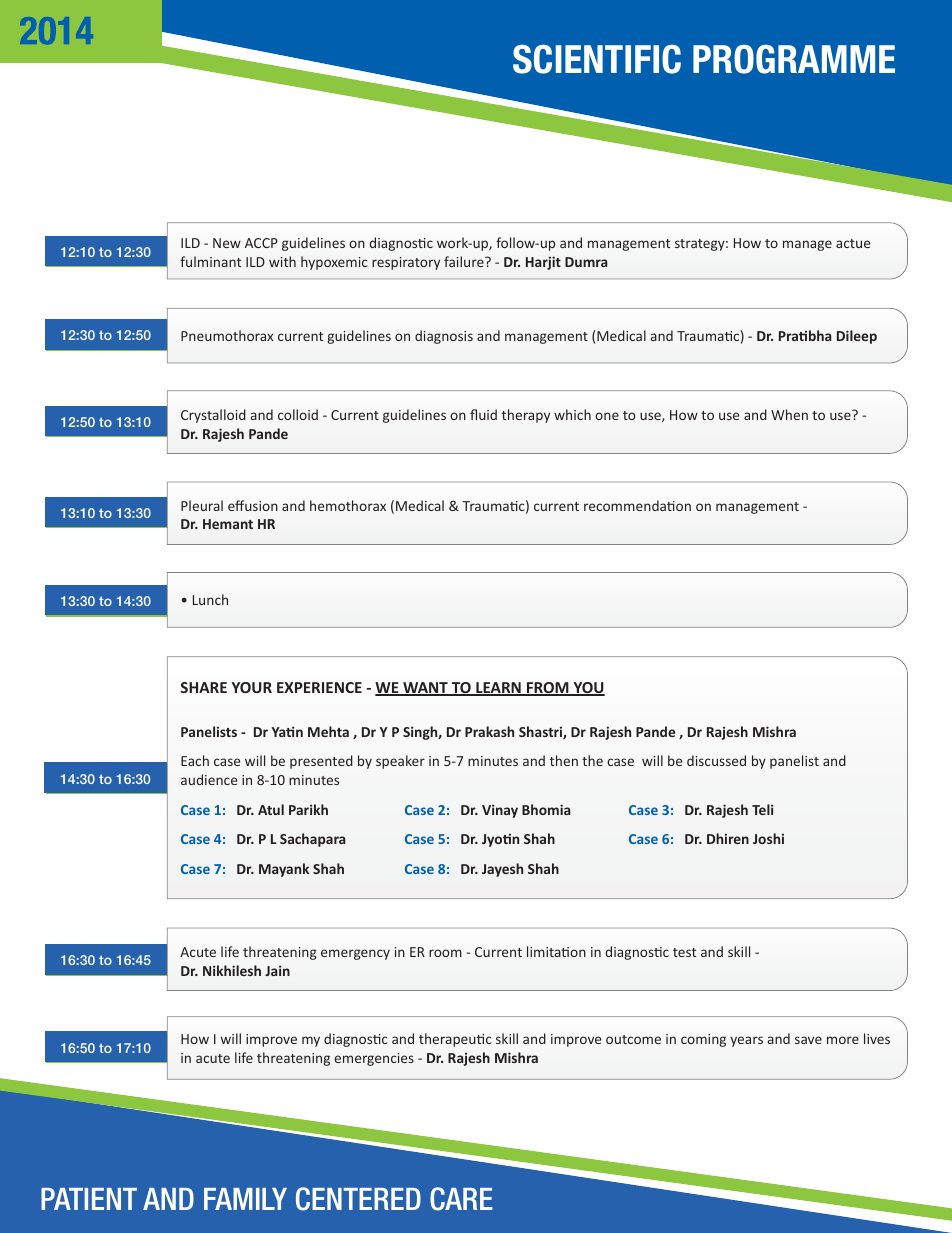 Image resolution: width=952 pixels, height=1233 pixels. I want to click on PROGRAMME, so click(794, 59).
